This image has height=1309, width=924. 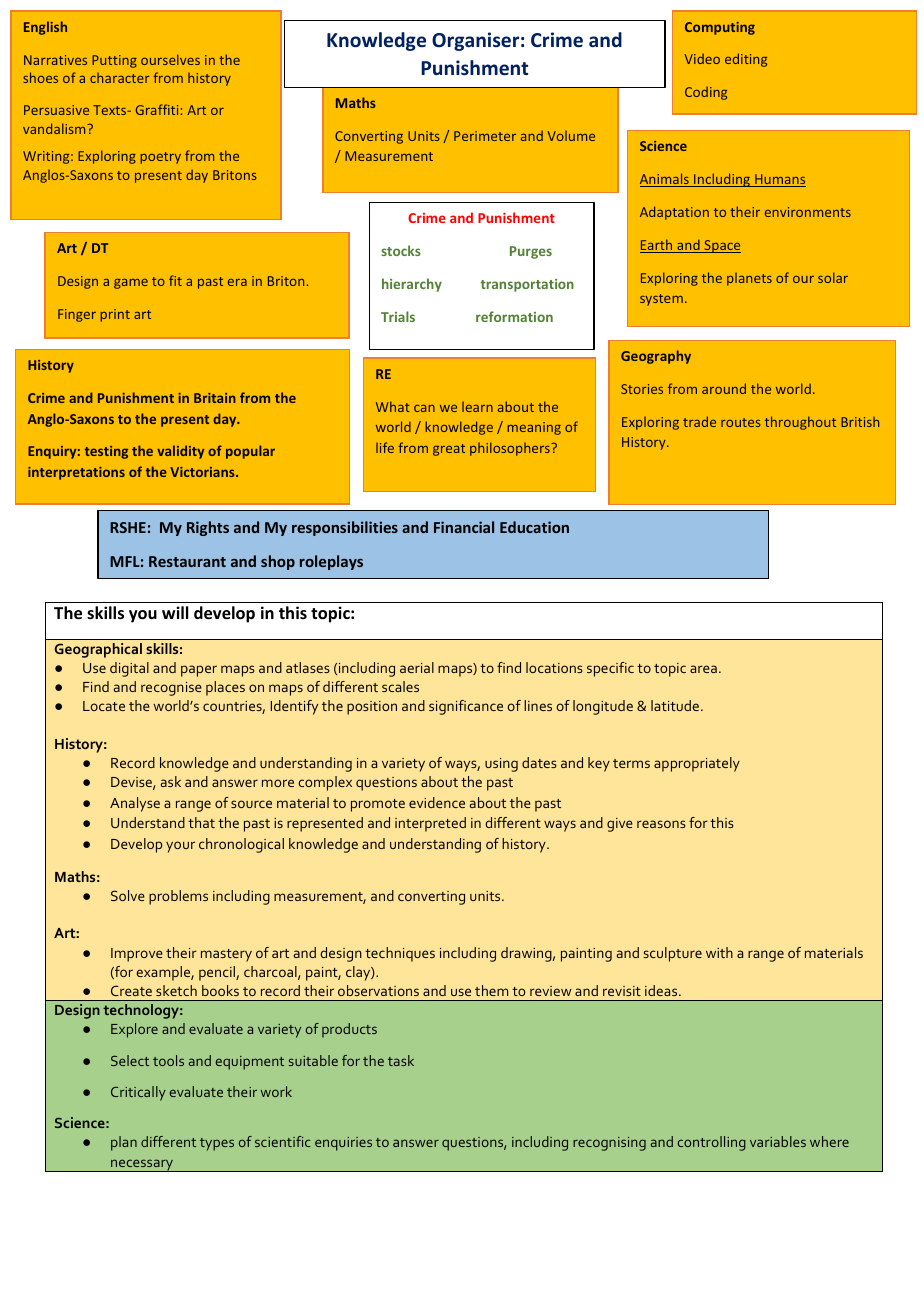 I want to click on will, so click(x=175, y=612).
